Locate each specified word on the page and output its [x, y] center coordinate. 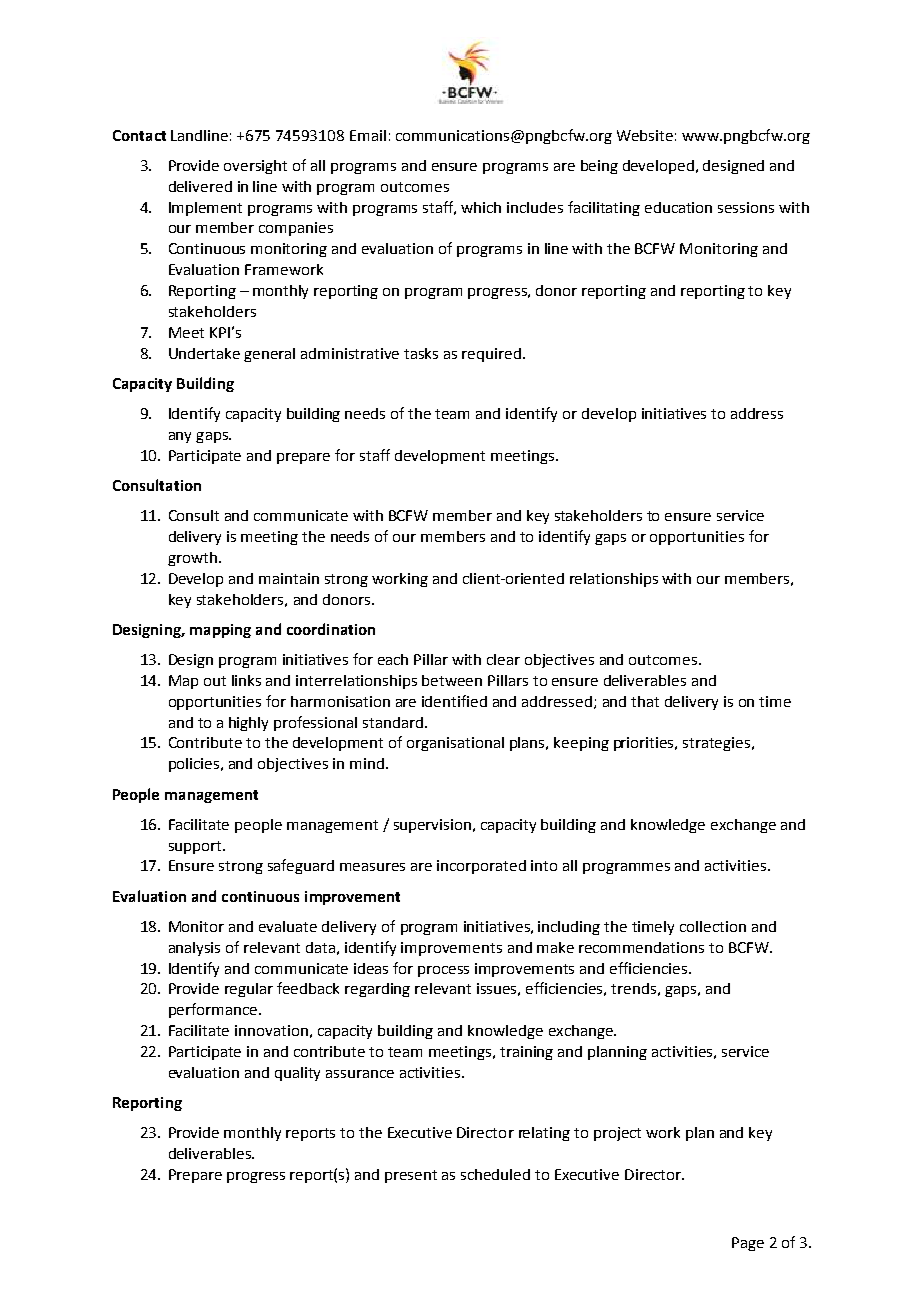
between [452, 680]
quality [297, 1074]
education [678, 207]
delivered [200, 186]
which [481, 207]
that [645, 701]
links [246, 680]
